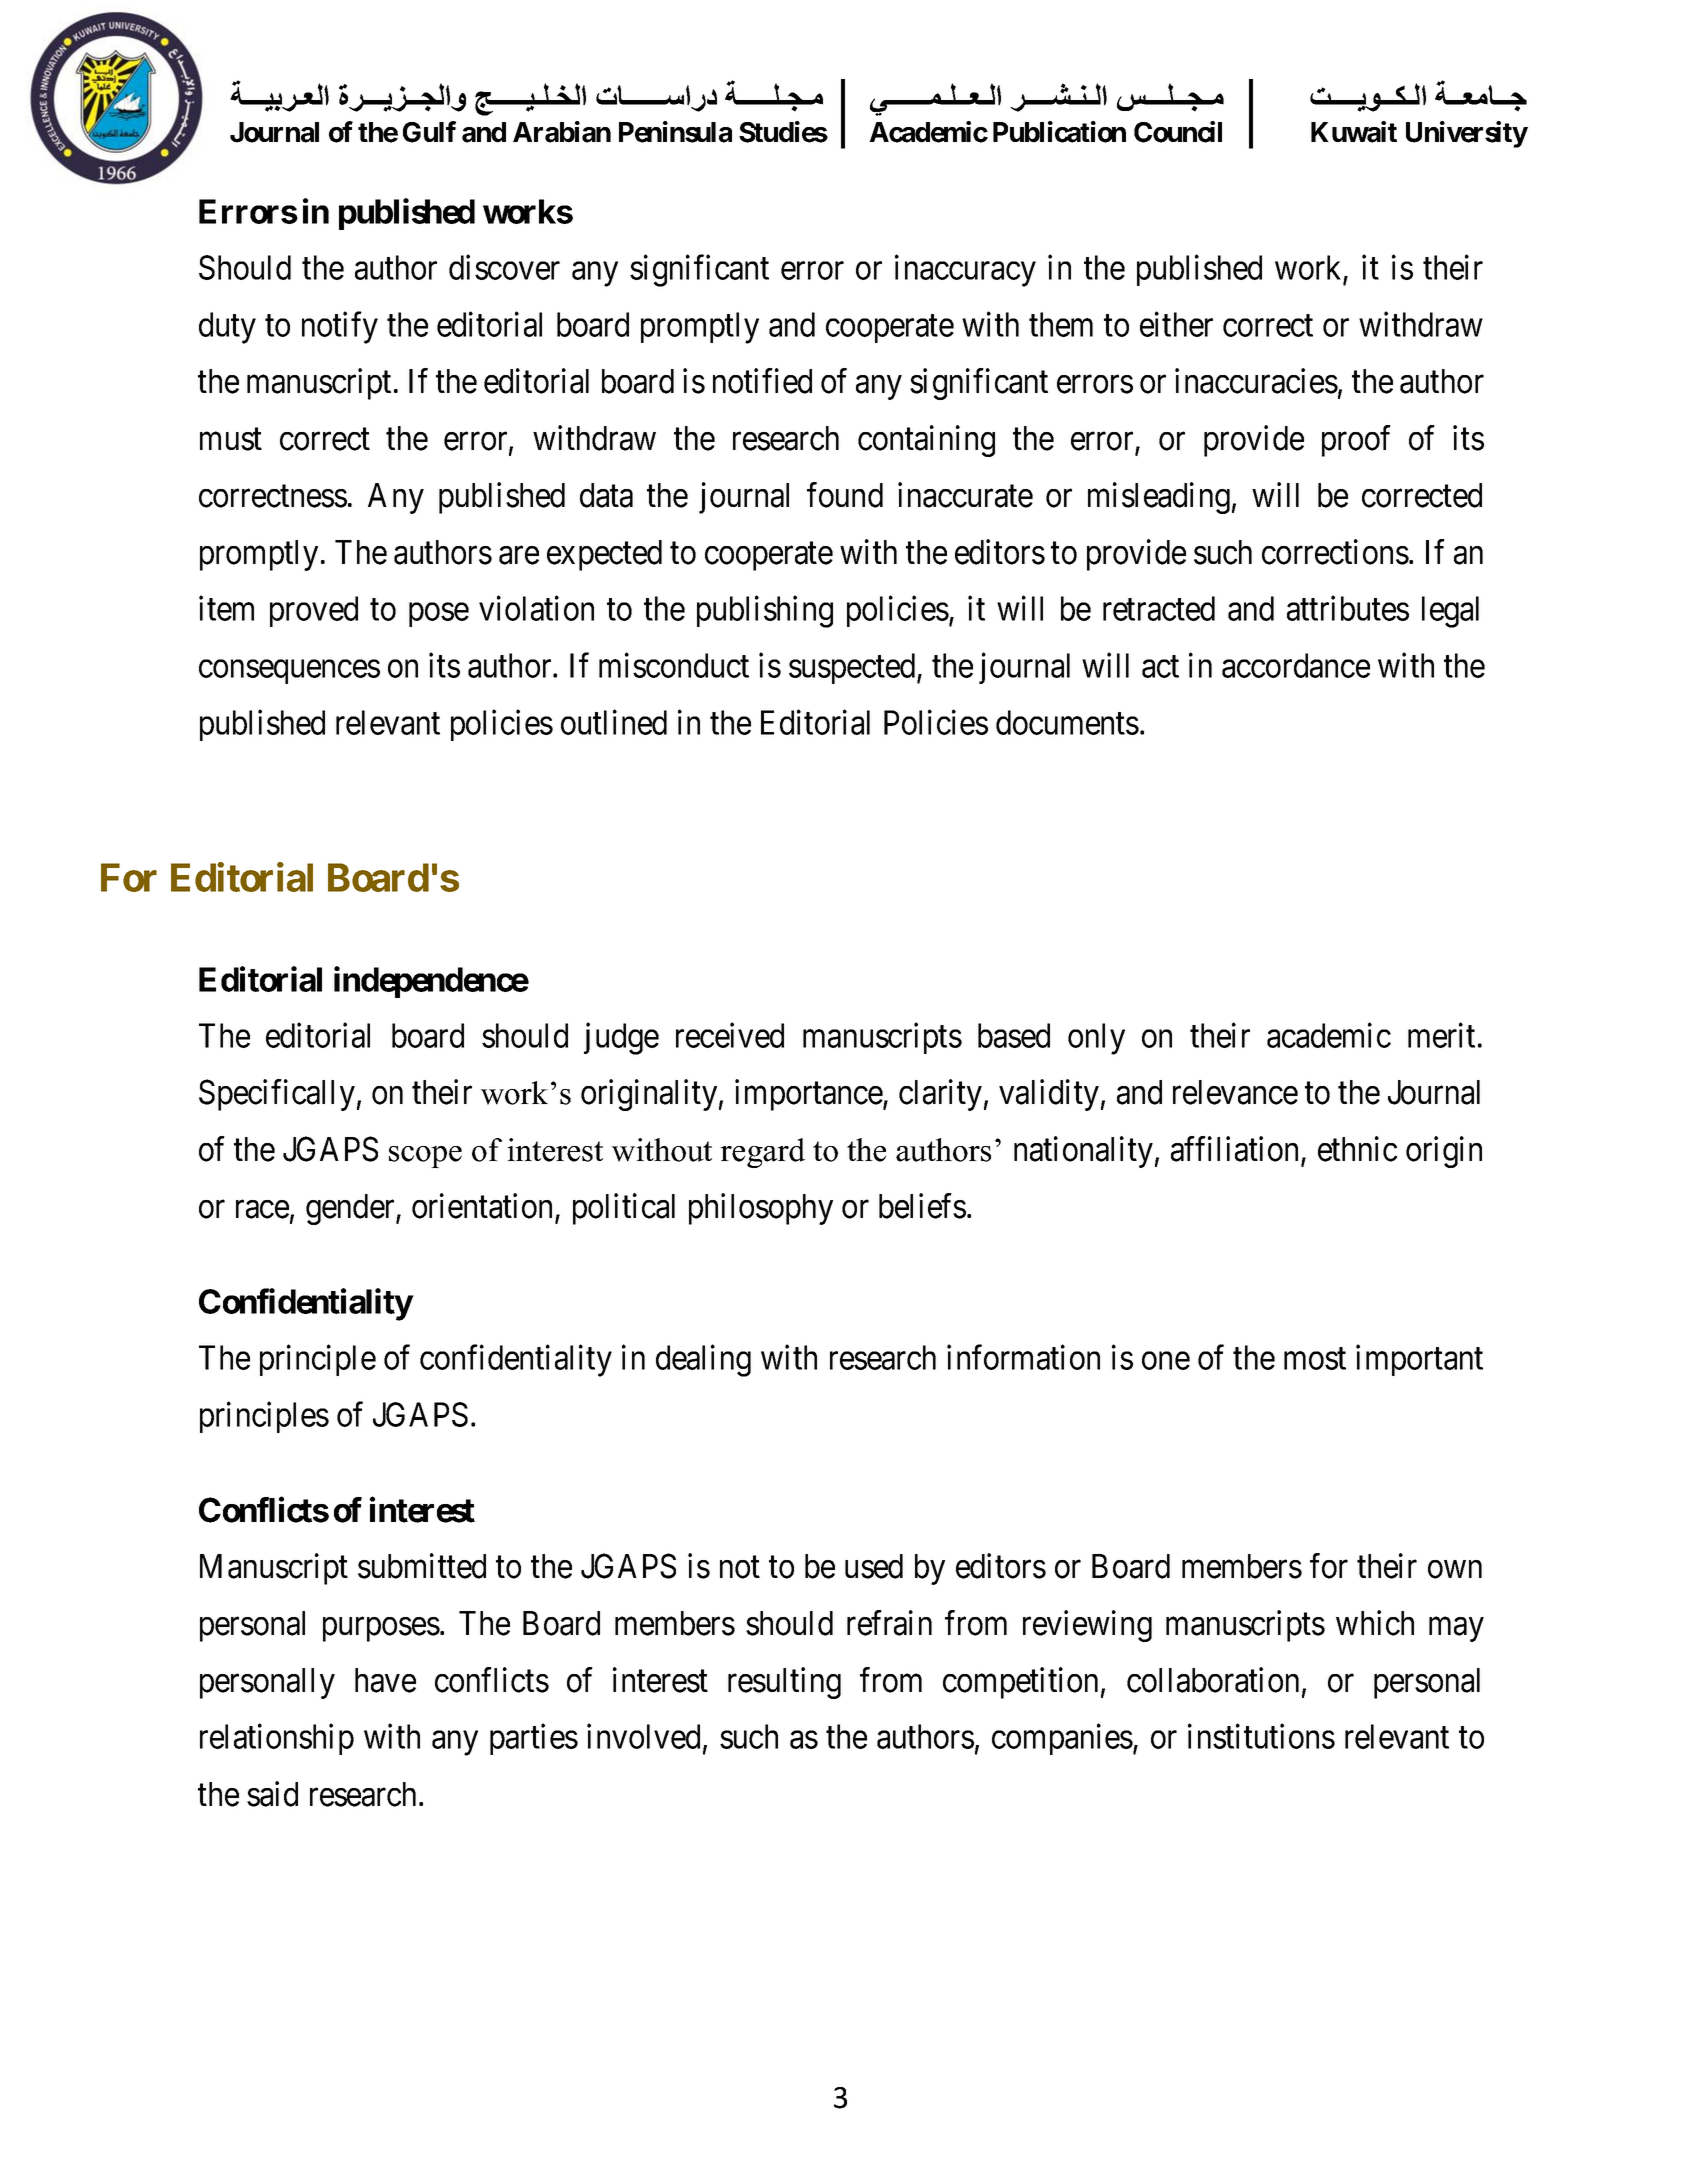 This document has height=2176, width=1682. I want to click on inaccuracy, so click(965, 271).
